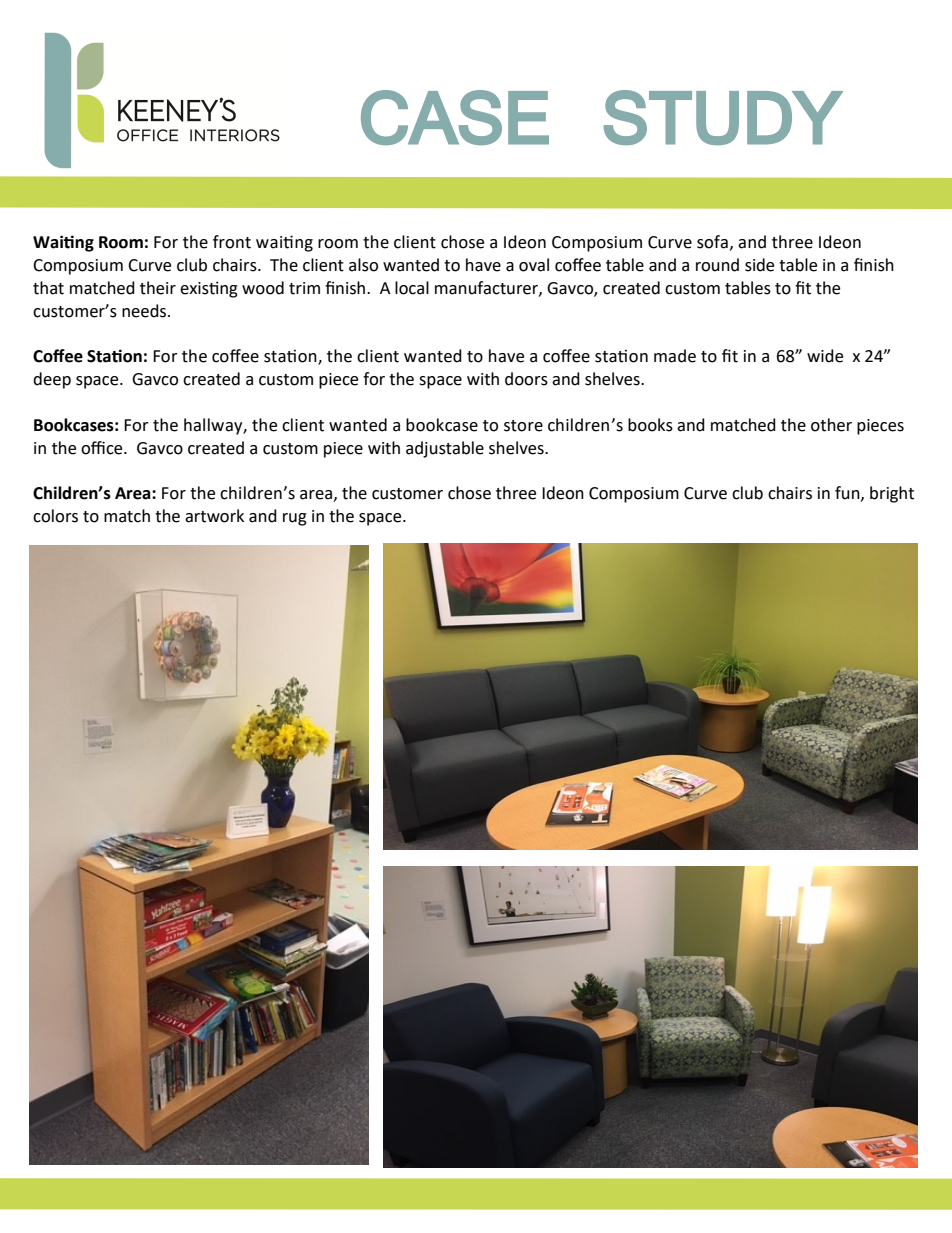 The width and height of the screenshot is (952, 1233). I want to click on rug, so click(295, 519).
